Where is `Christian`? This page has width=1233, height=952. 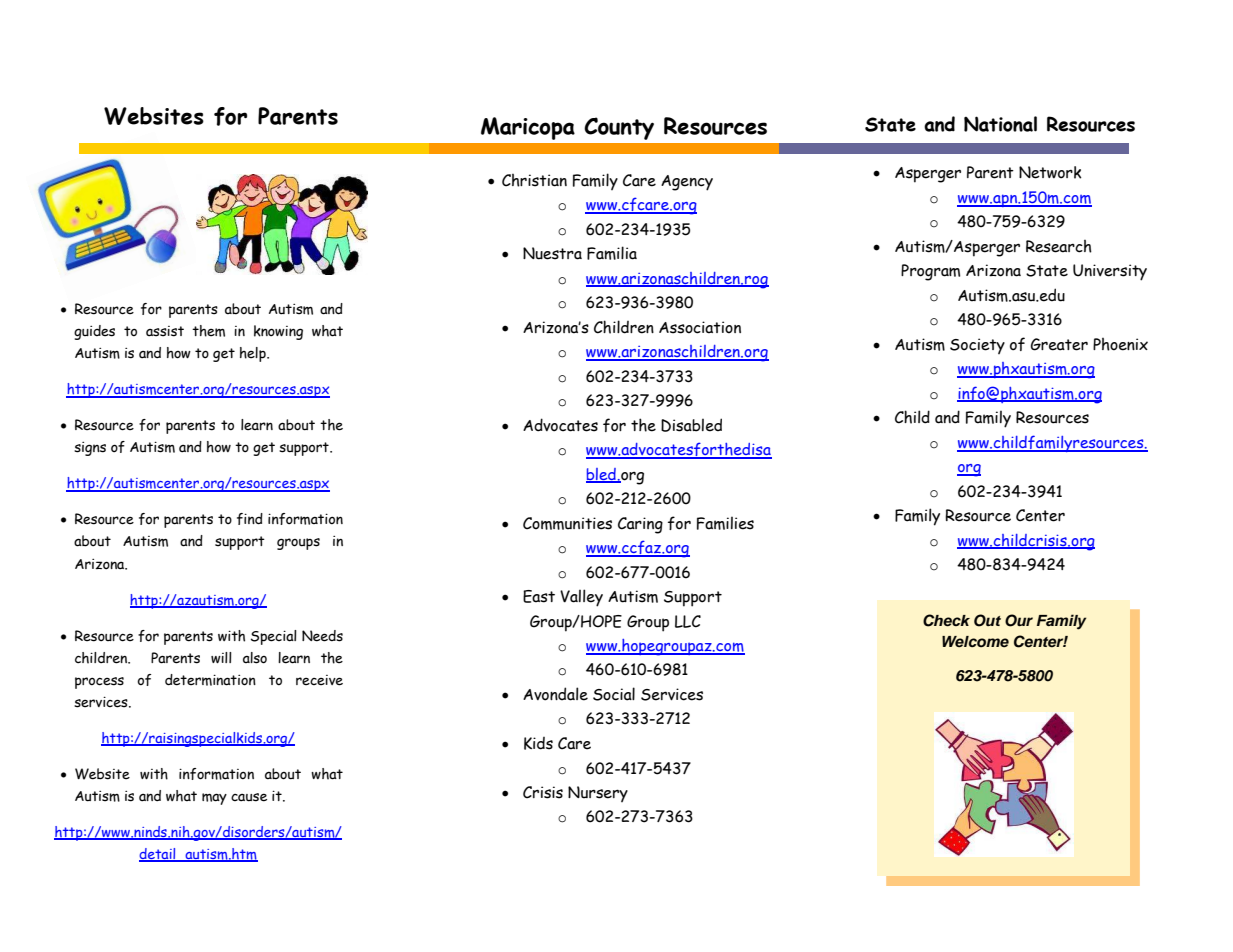
Christian is located at coordinates (534, 180).
